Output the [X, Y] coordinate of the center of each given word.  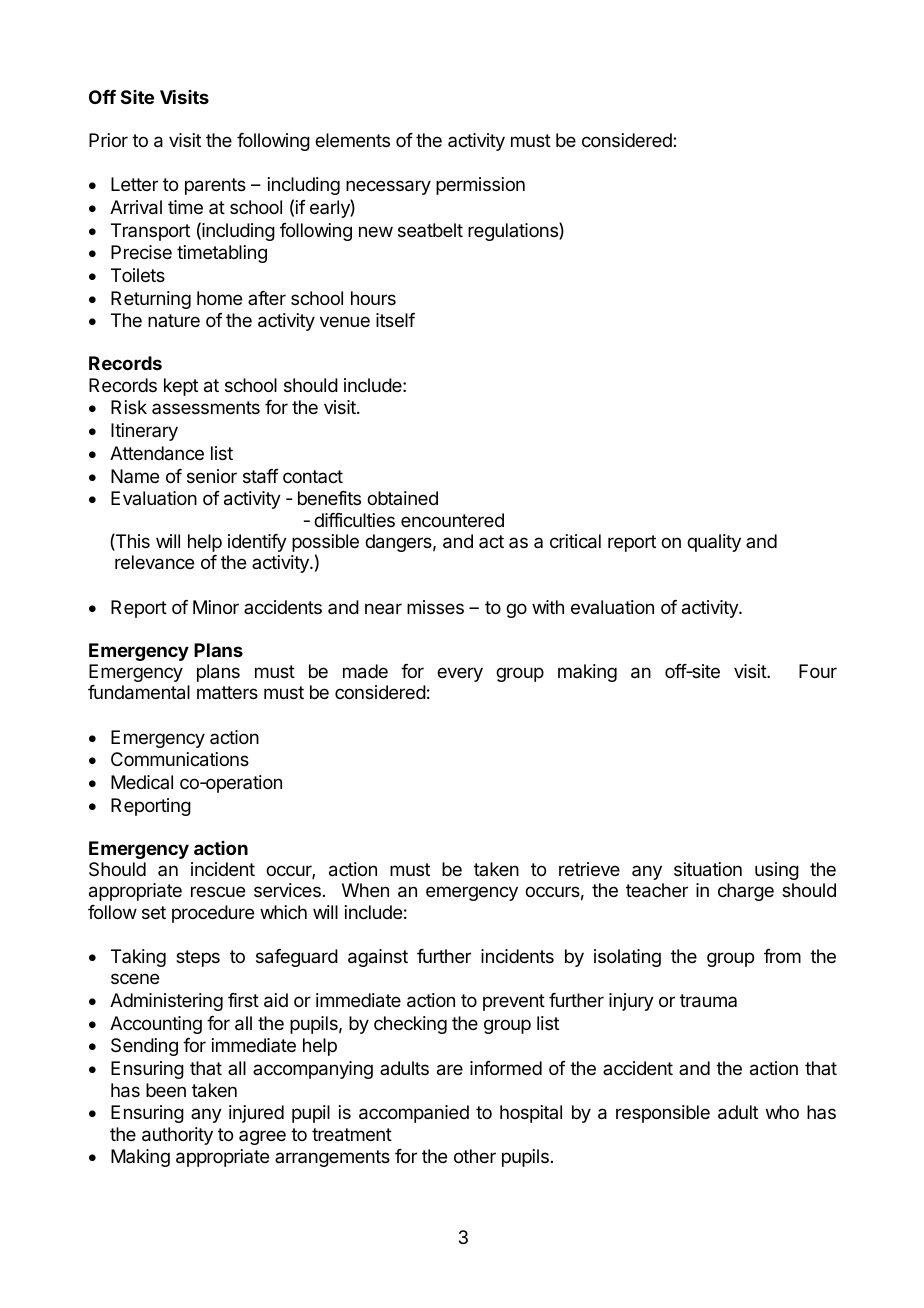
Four [818, 671]
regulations [514, 231]
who [782, 1112]
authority [177, 1136]
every [460, 674]
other [475, 1156]
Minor [216, 607]
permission [480, 186]
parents [215, 186]
